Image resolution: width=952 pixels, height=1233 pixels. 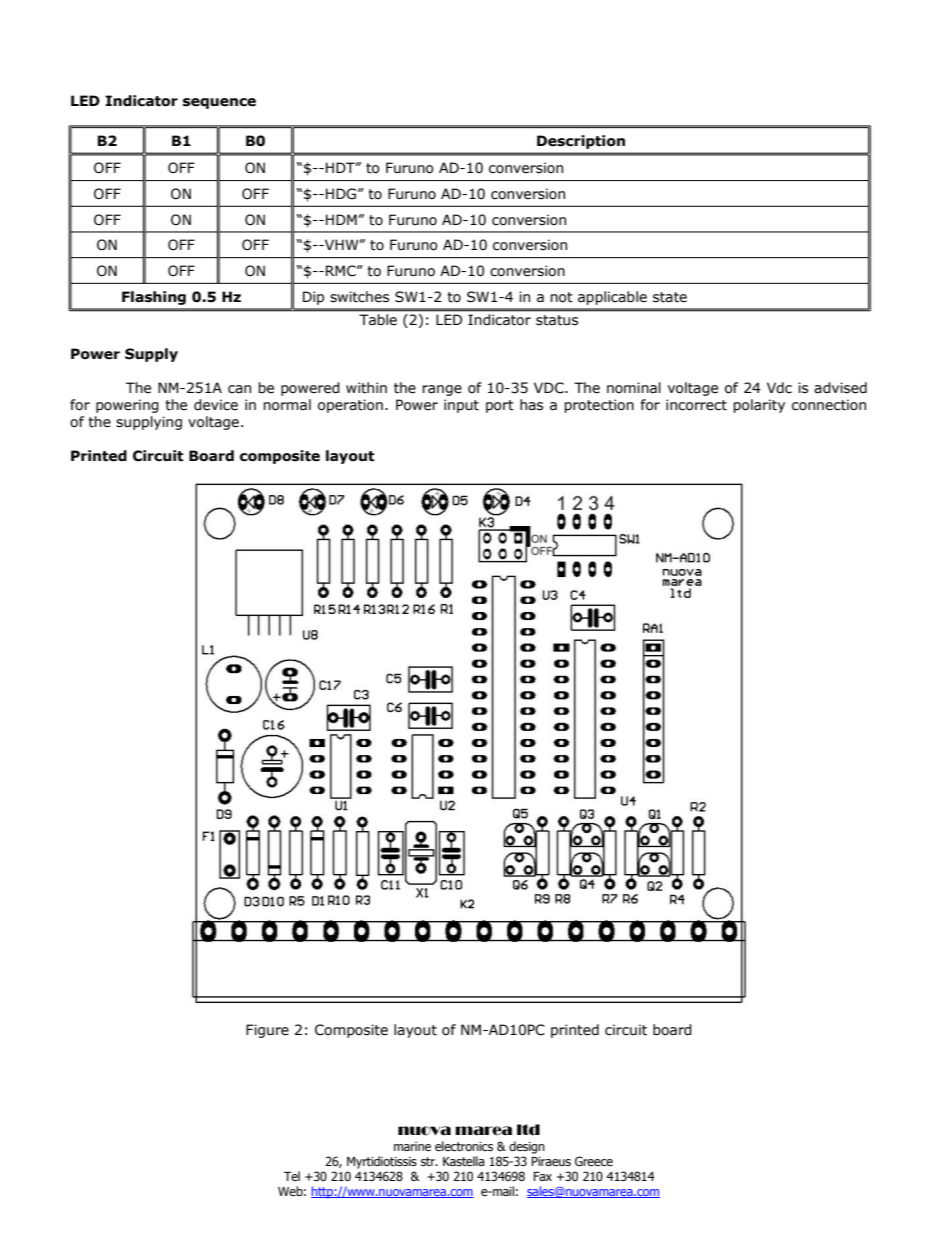 What do you see at coordinates (759, 406) in the page?
I see `polarity` at bounding box center [759, 406].
